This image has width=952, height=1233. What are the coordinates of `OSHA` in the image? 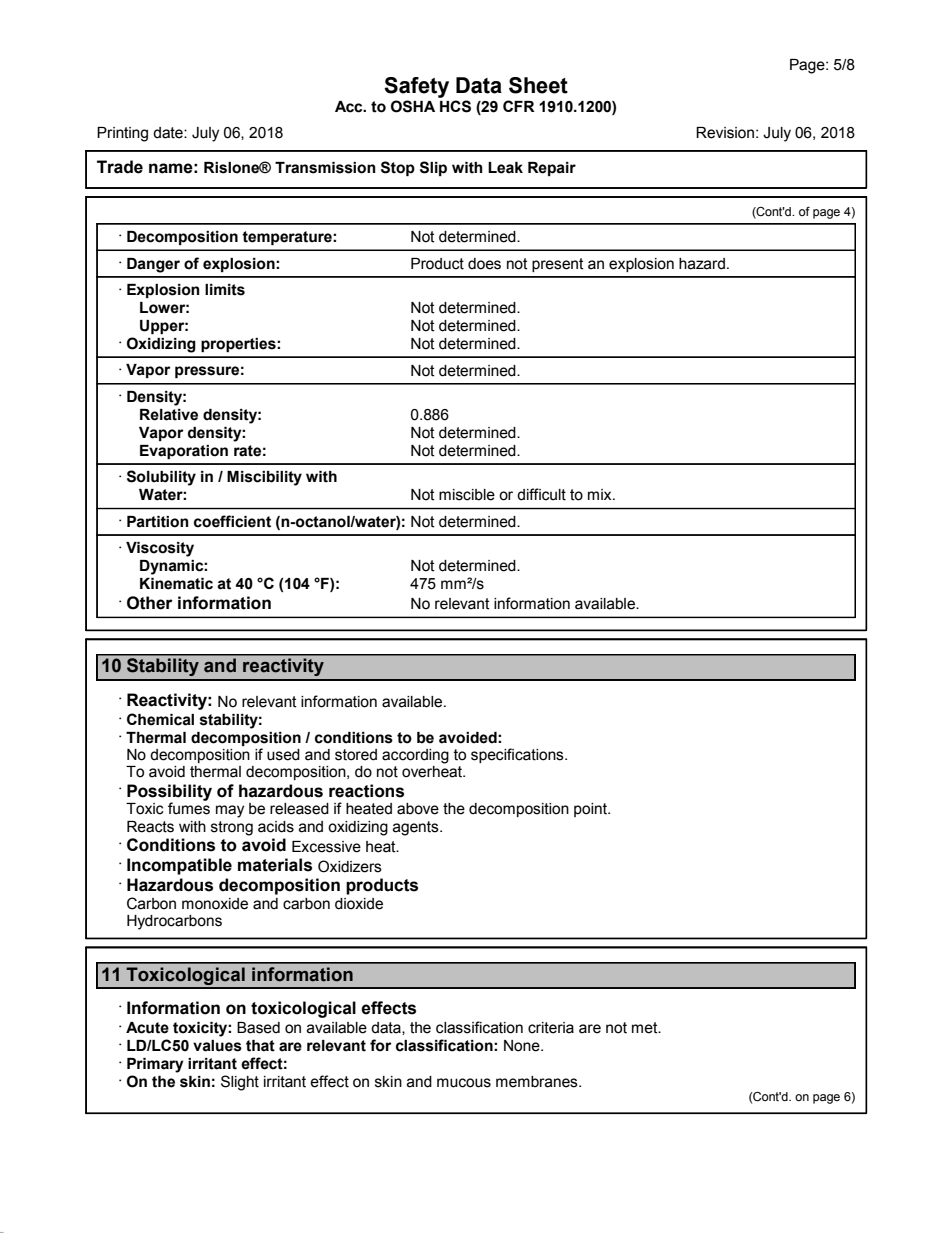 It's located at (413, 106).
